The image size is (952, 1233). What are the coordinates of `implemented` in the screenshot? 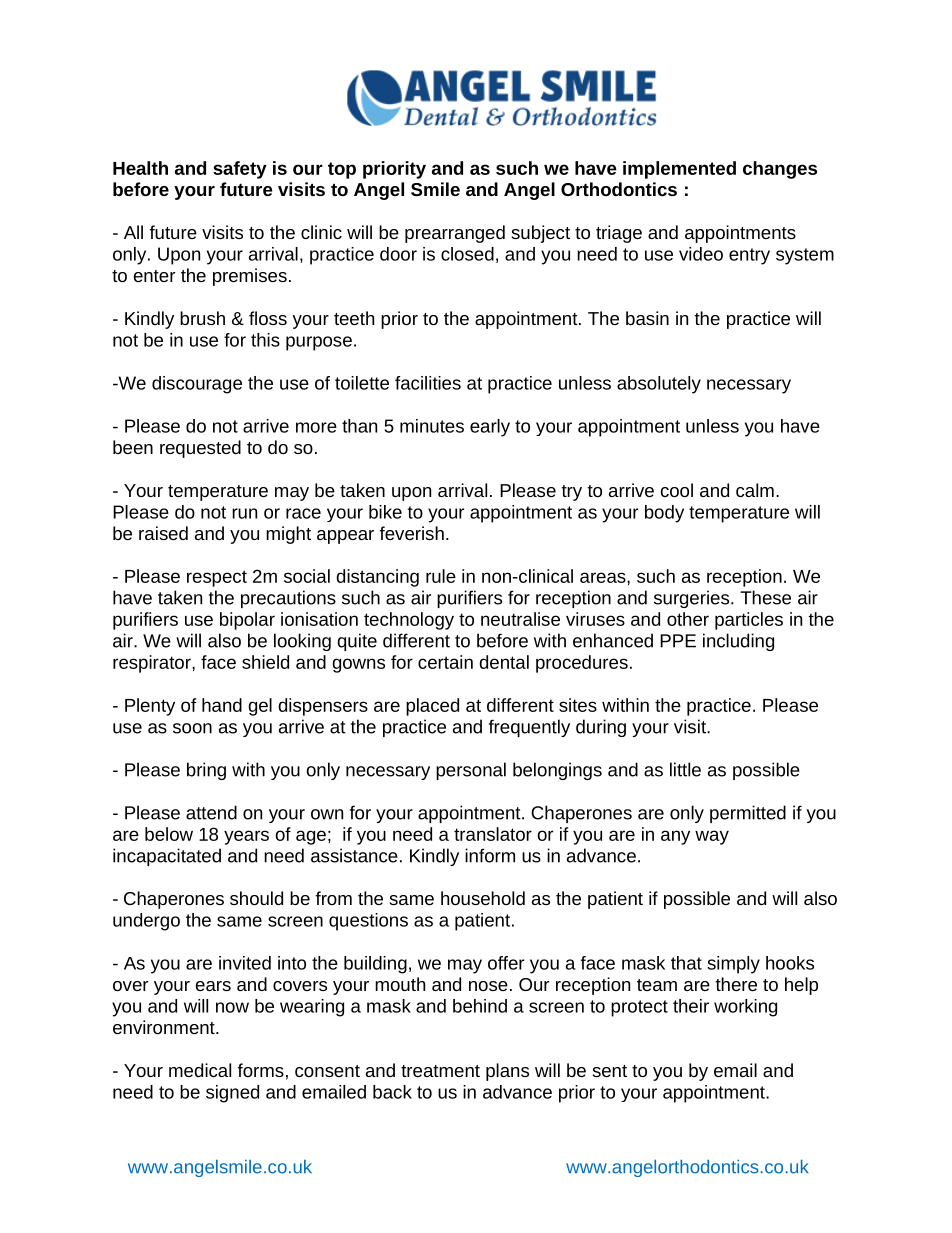 It's located at (679, 170).
